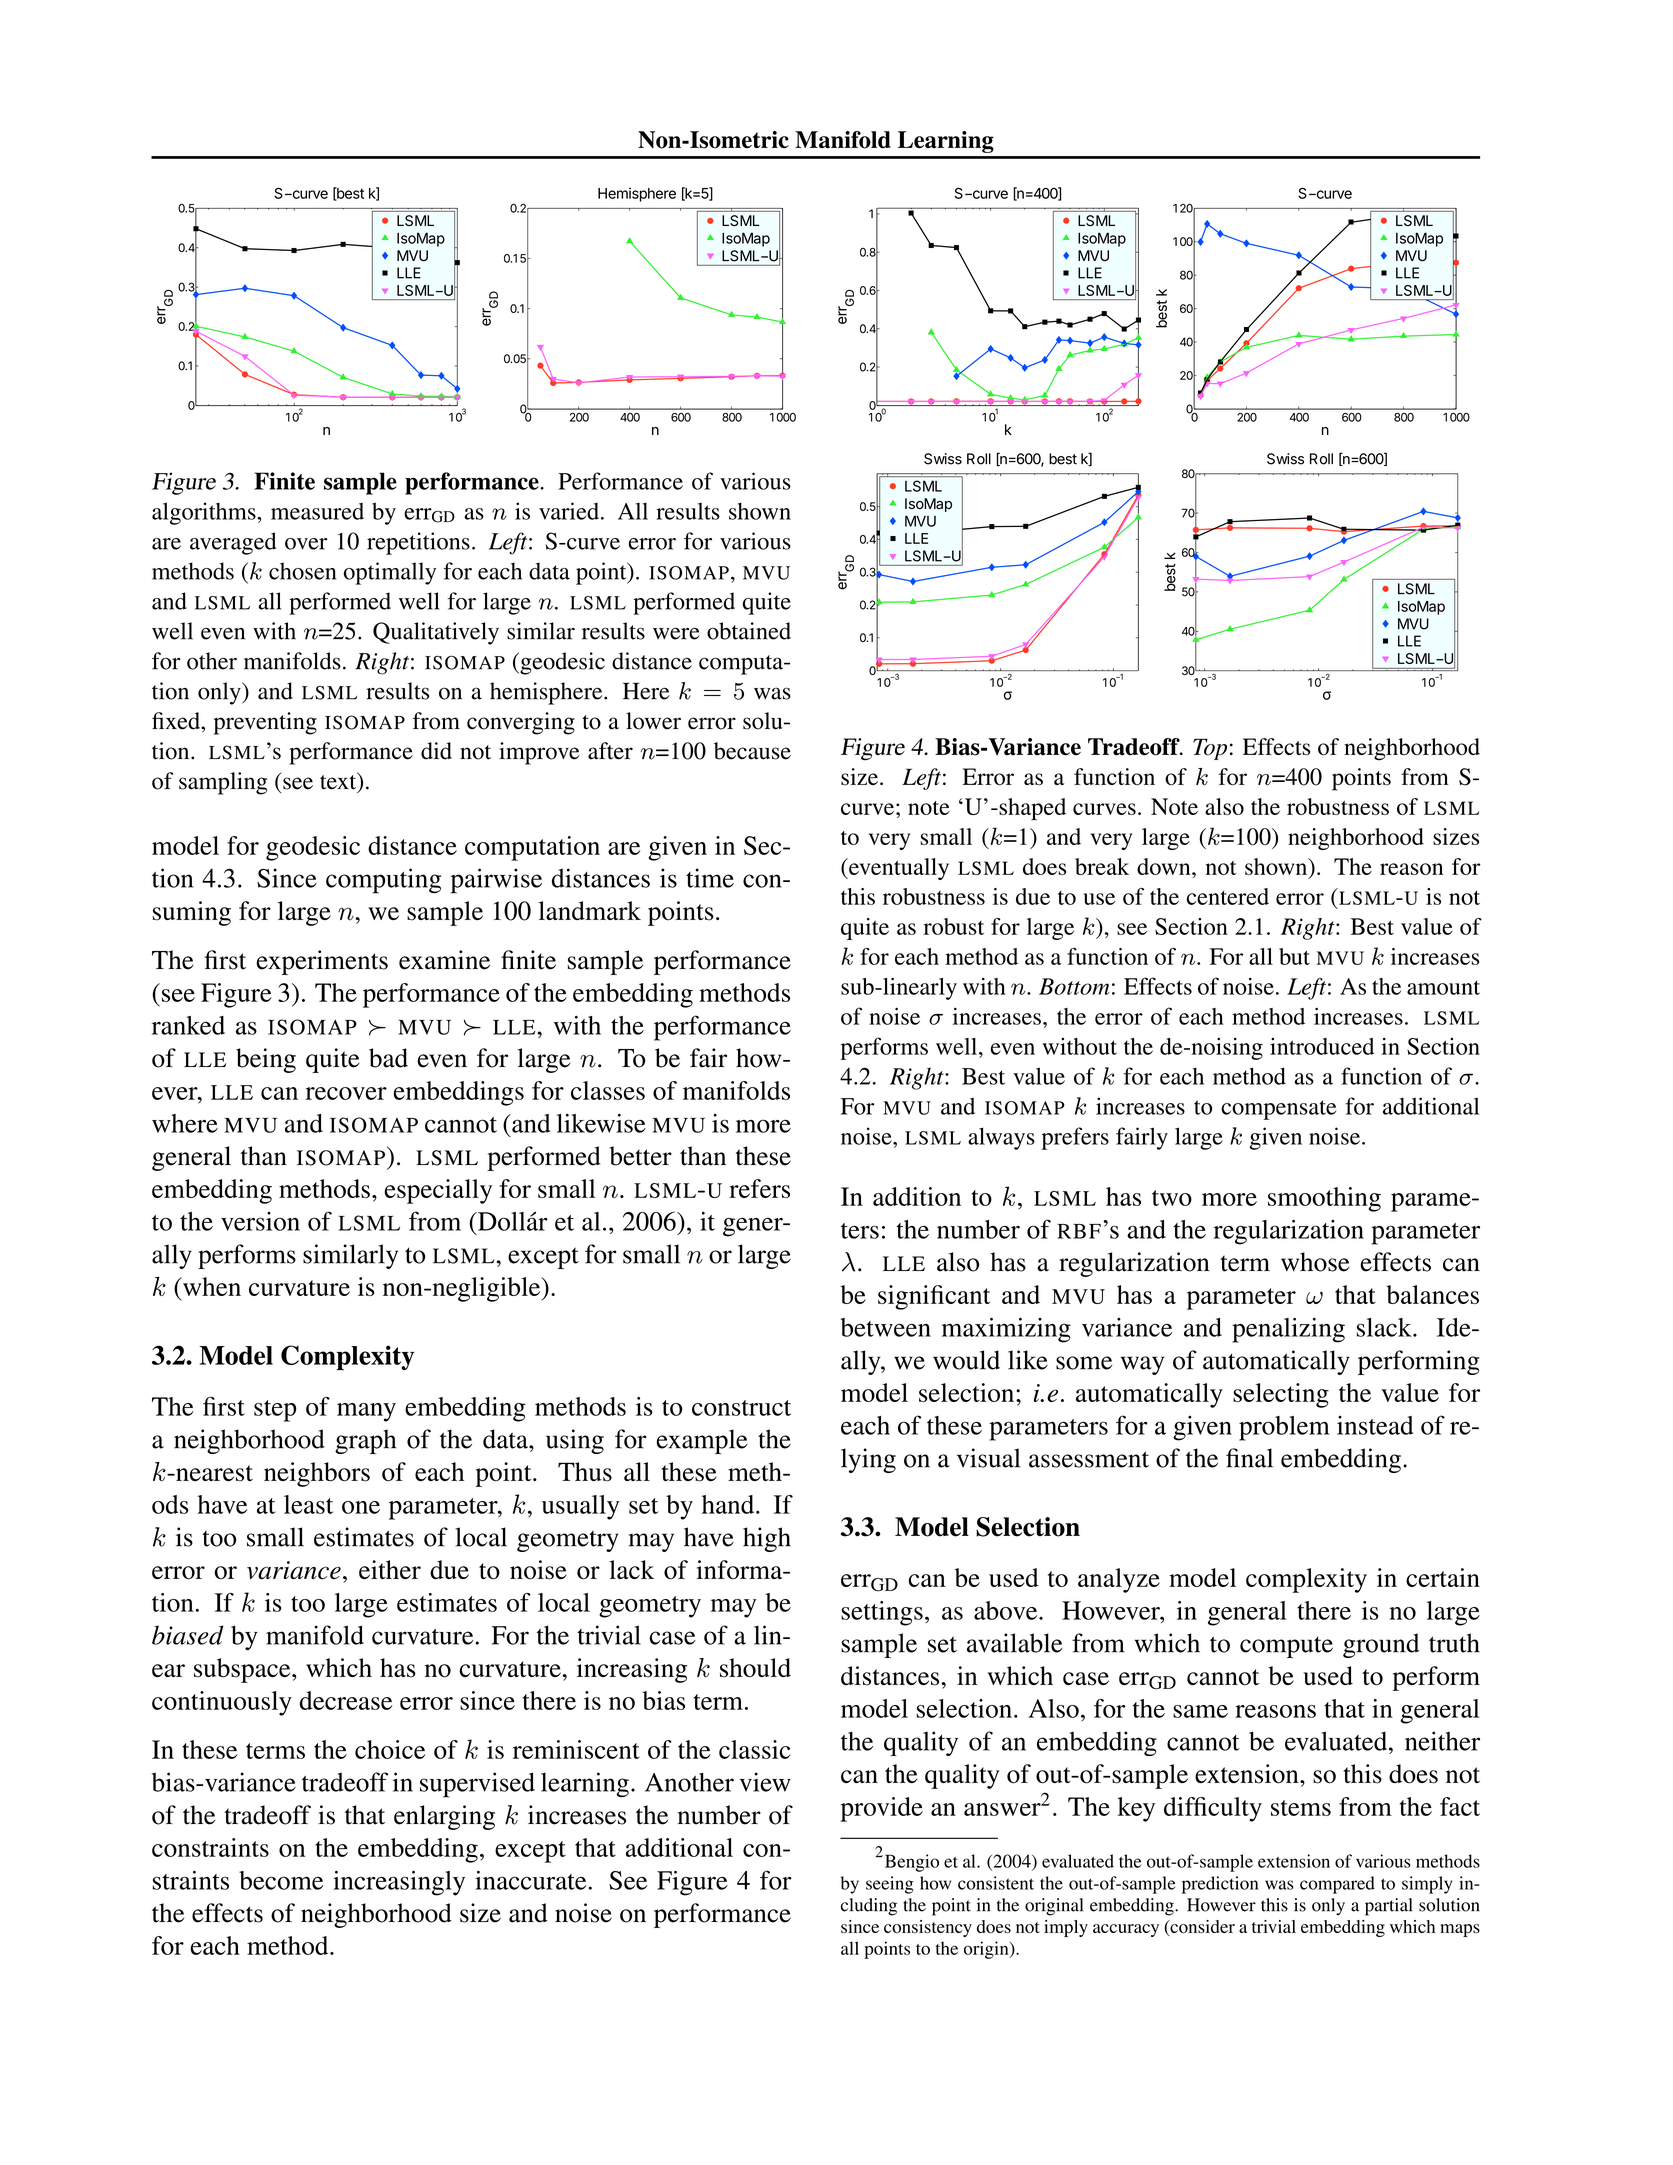 The width and height of the page is (1673, 2165). What do you see at coordinates (710, 878) in the page?
I see `time` at bounding box center [710, 878].
